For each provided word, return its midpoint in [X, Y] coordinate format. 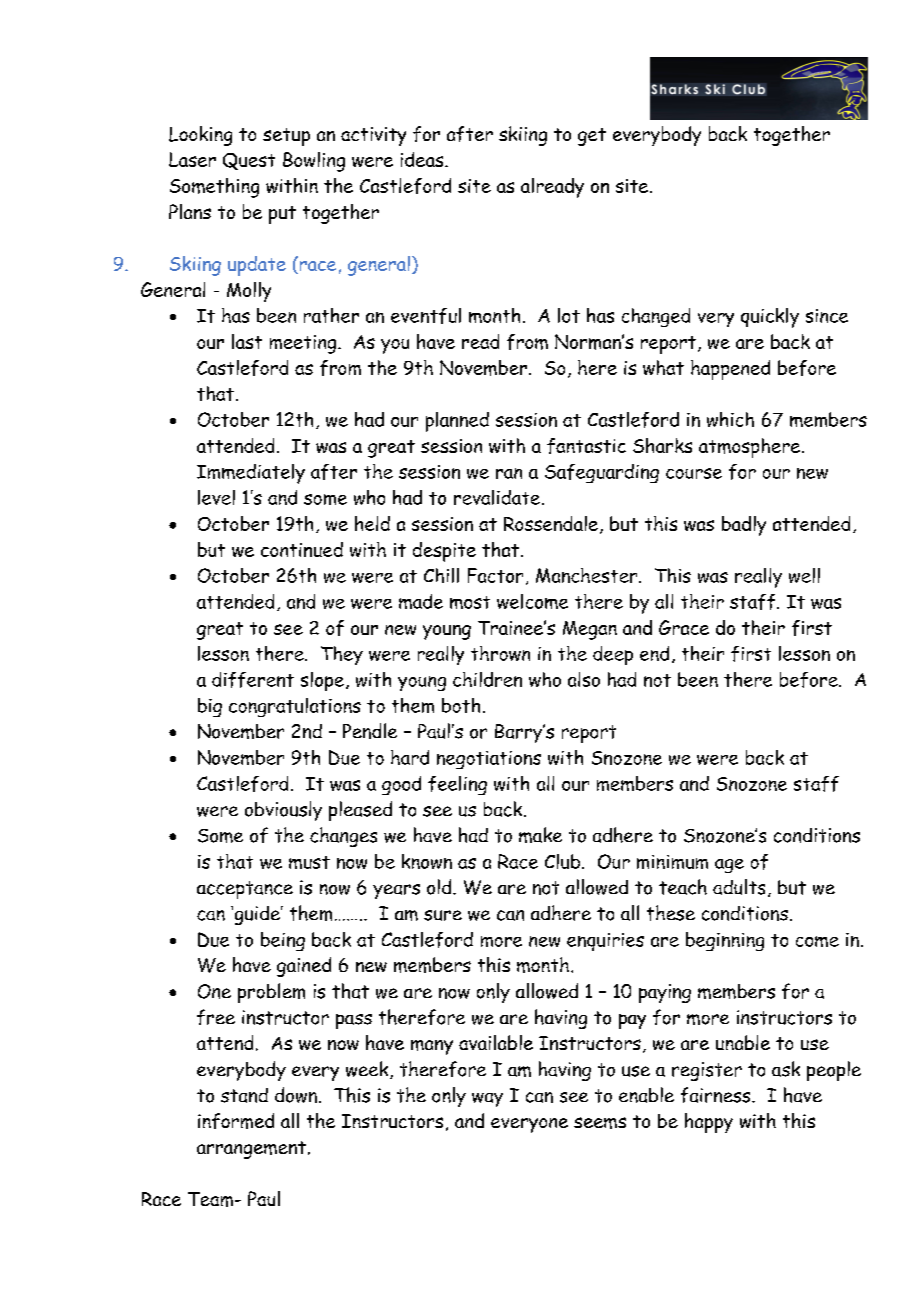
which [730, 419]
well [804, 575]
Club [564, 861]
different [253, 680]
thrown [500, 653]
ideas [423, 159]
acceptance [245, 890]
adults [739, 887]
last [247, 341]
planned [457, 422]
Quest [249, 161]
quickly [770, 318]
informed [236, 1121]
